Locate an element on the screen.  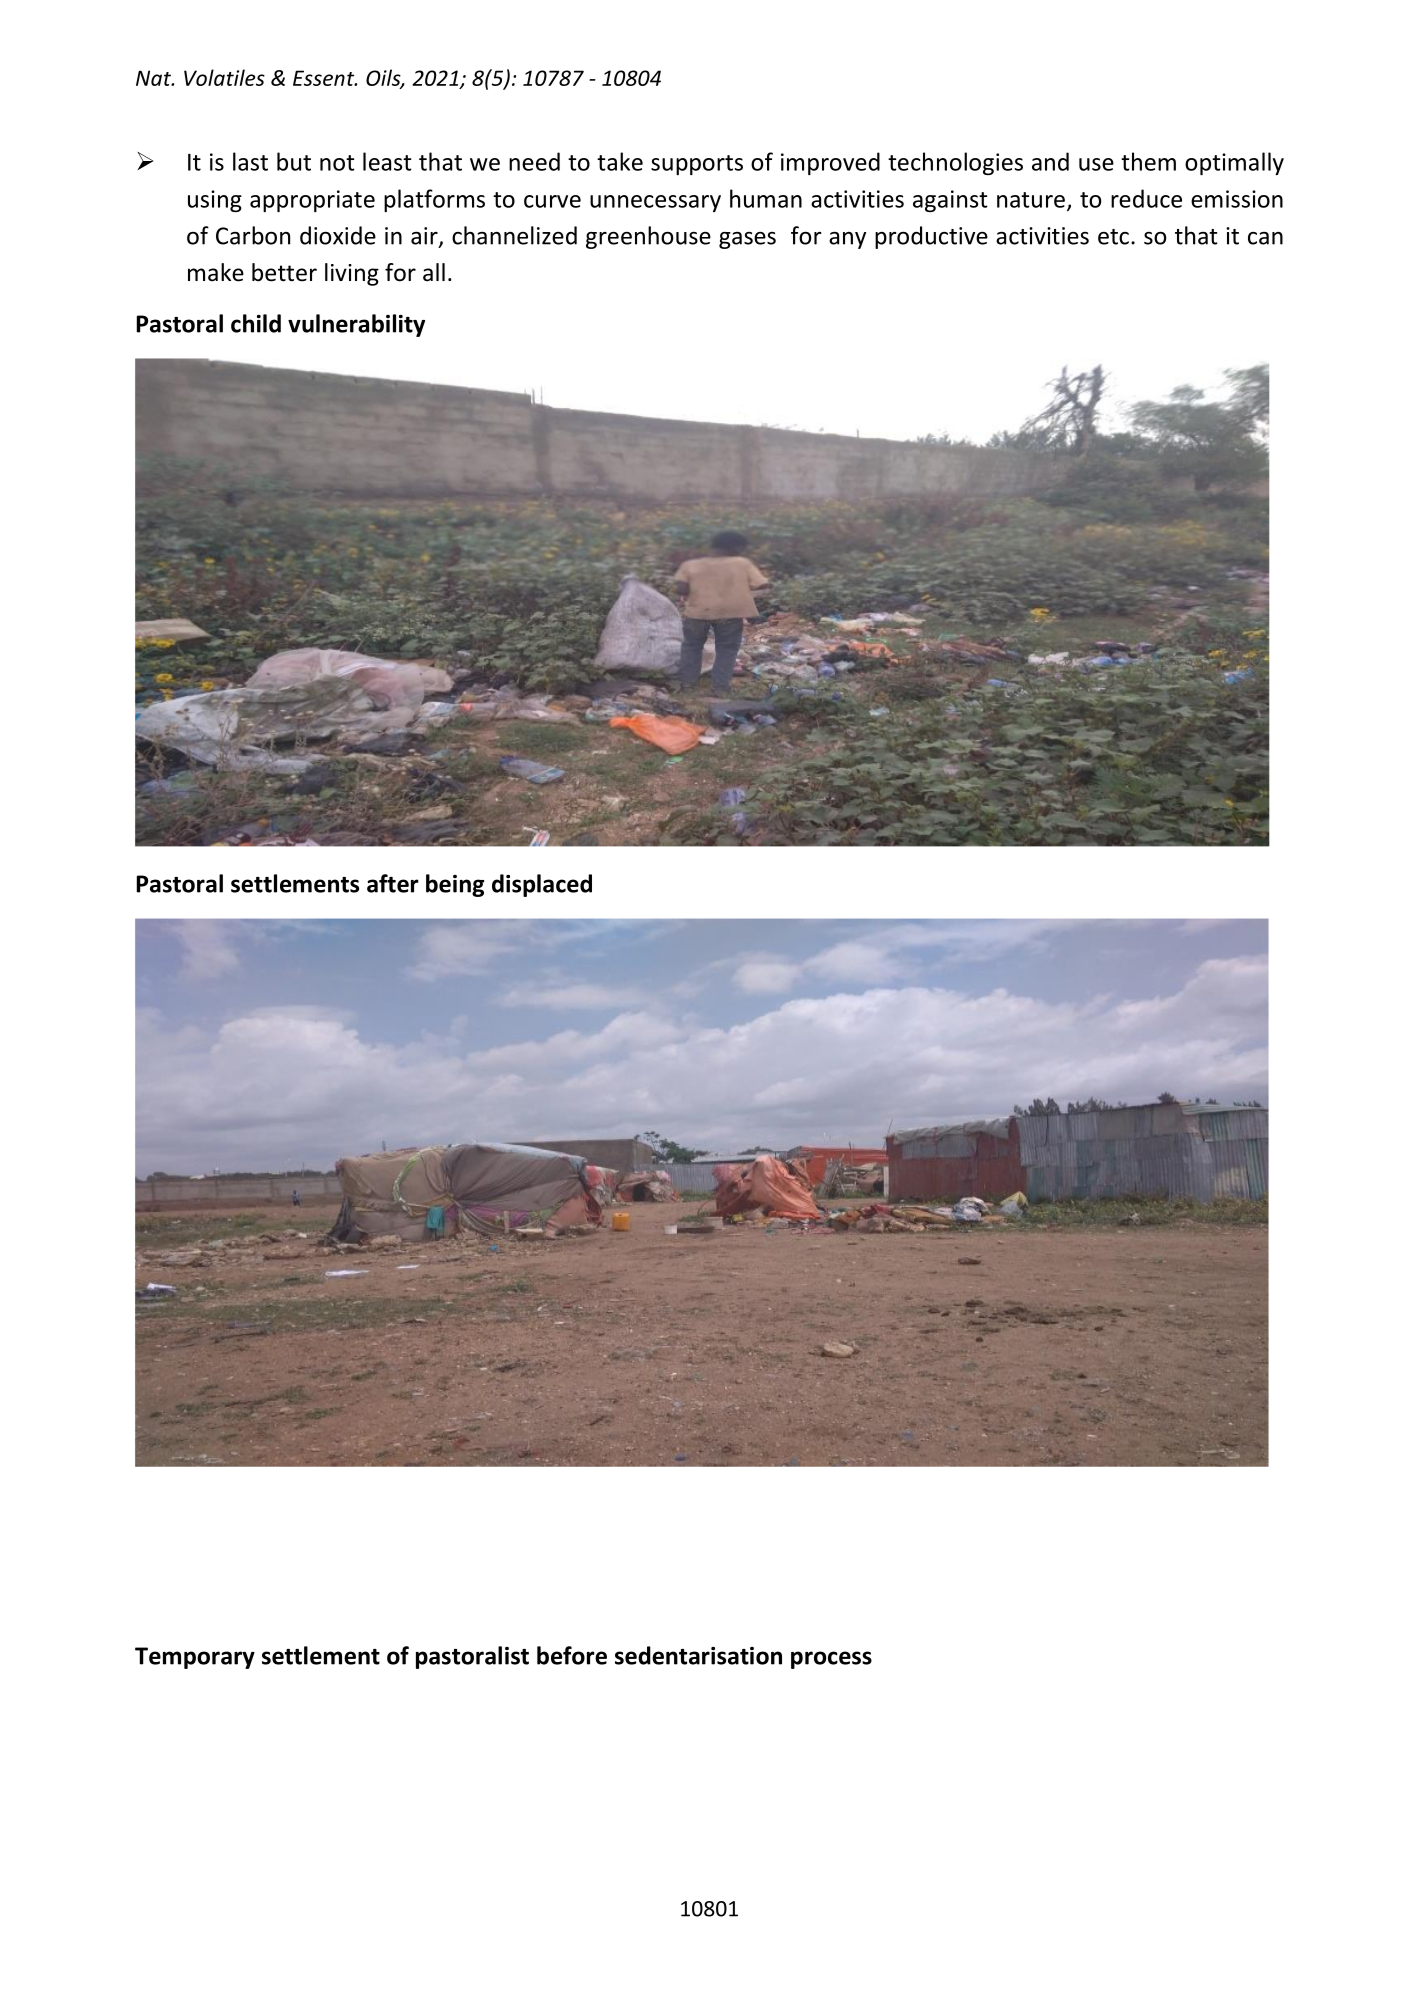
being is located at coordinates (455, 885).
